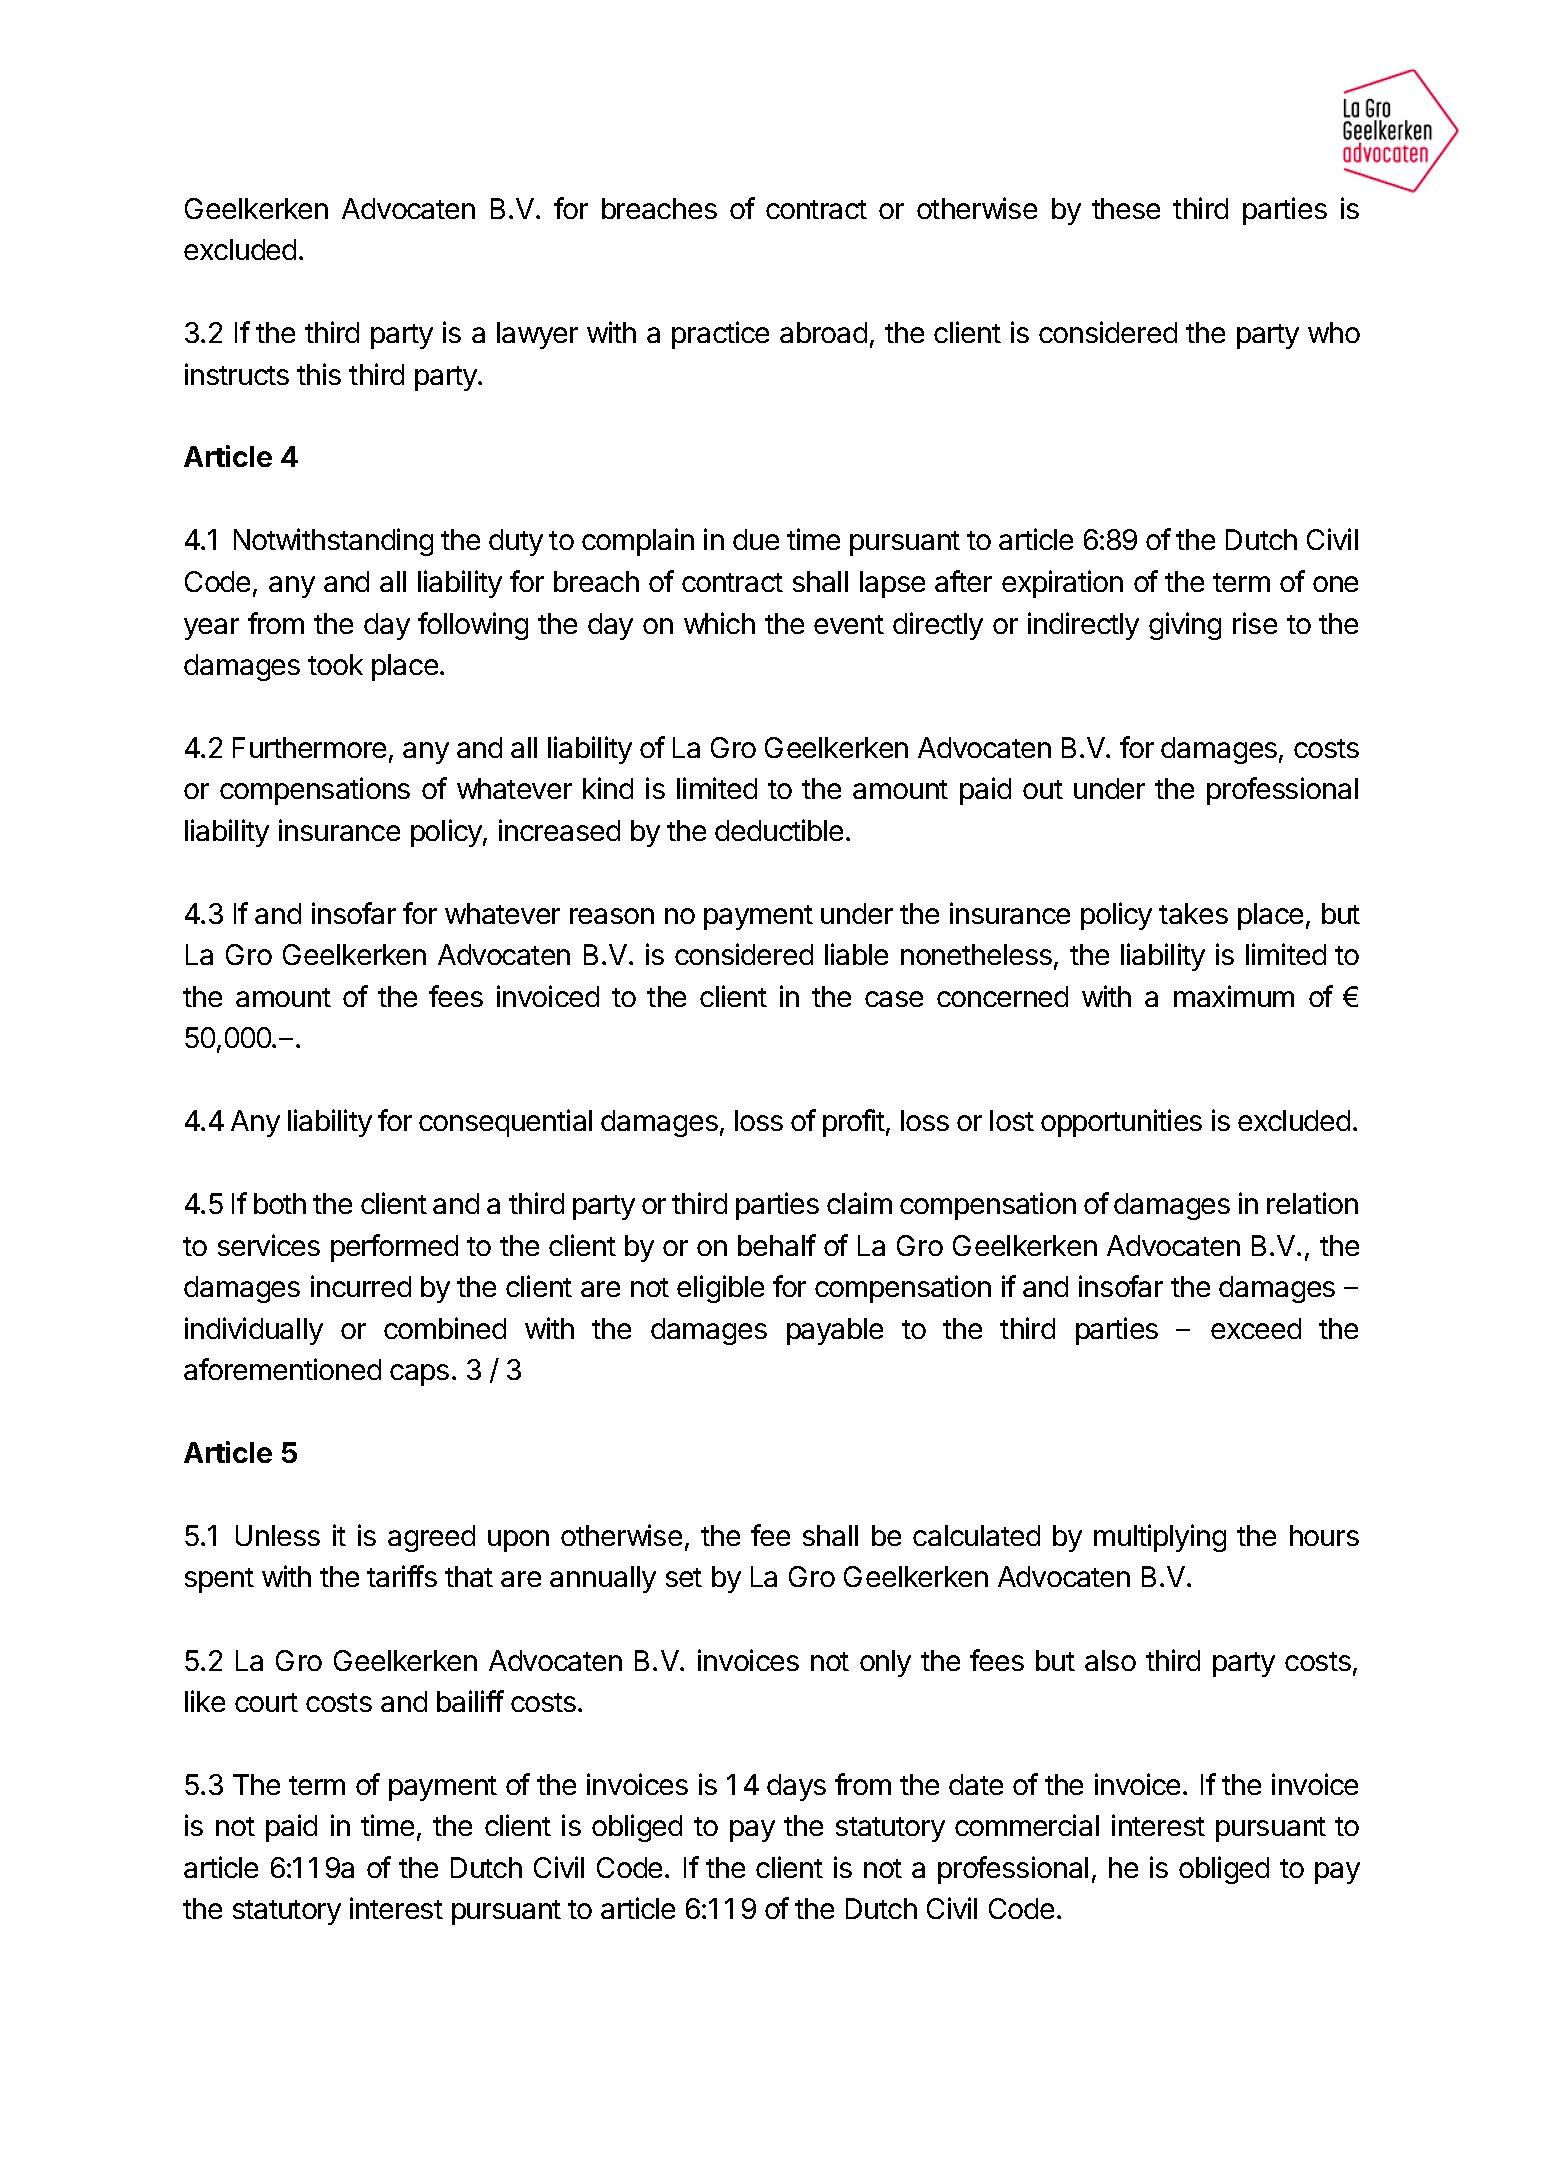 Image resolution: width=1543 pixels, height=2183 pixels. What do you see at coordinates (796, 1787) in the screenshot?
I see `days` at bounding box center [796, 1787].
